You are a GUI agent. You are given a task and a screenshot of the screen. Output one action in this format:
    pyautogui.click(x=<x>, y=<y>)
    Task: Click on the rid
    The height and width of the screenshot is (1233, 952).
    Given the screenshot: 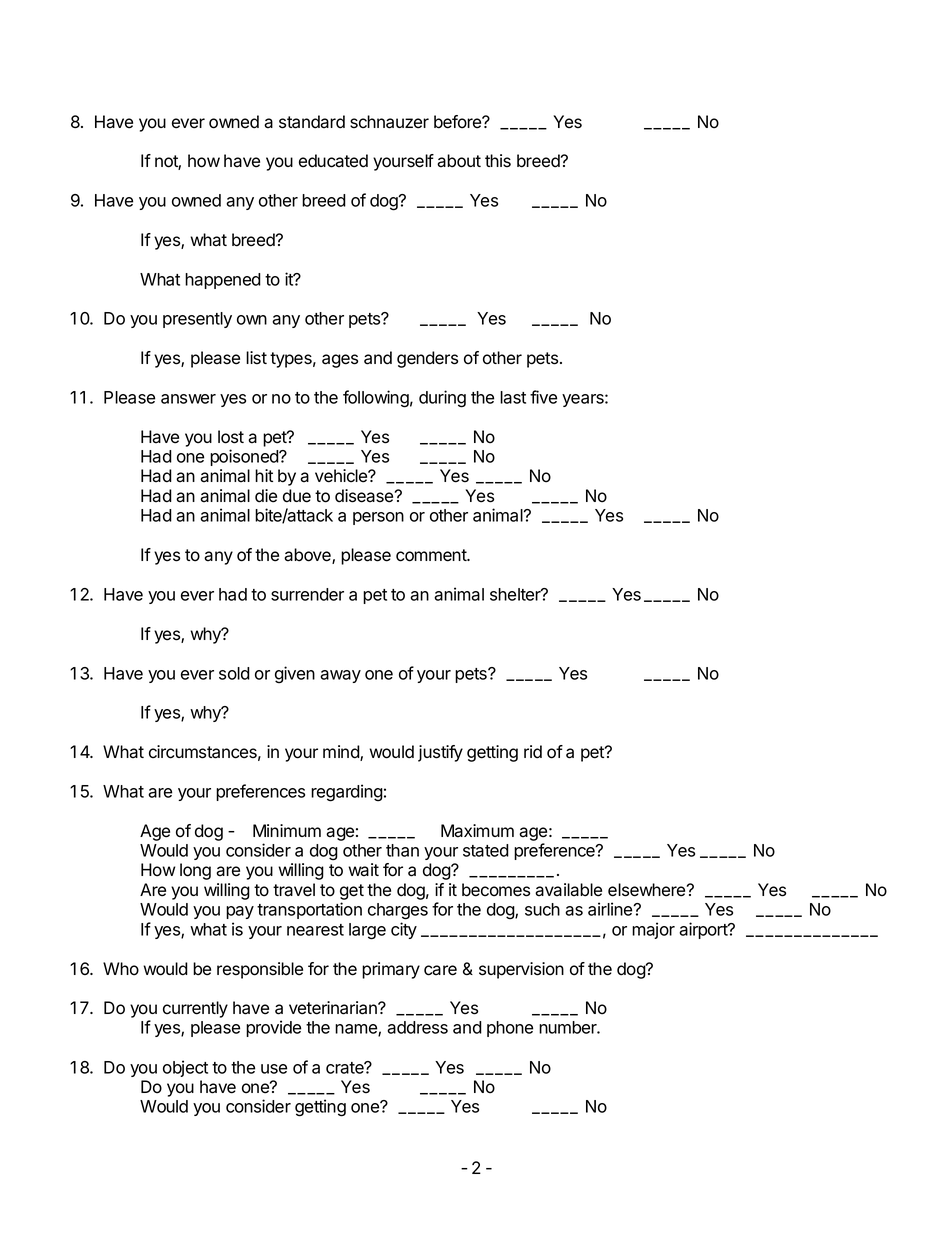 What is the action you would take?
    pyautogui.click(x=533, y=752)
